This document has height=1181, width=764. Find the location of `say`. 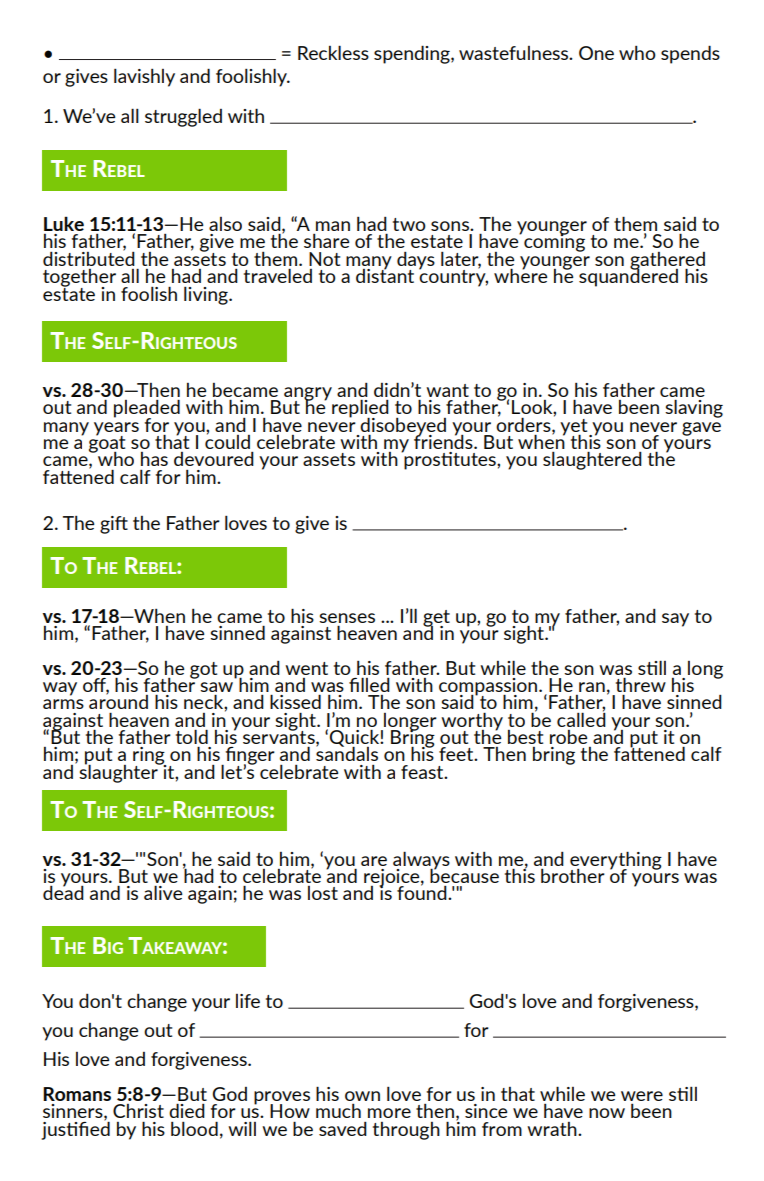

say is located at coordinates (675, 620).
